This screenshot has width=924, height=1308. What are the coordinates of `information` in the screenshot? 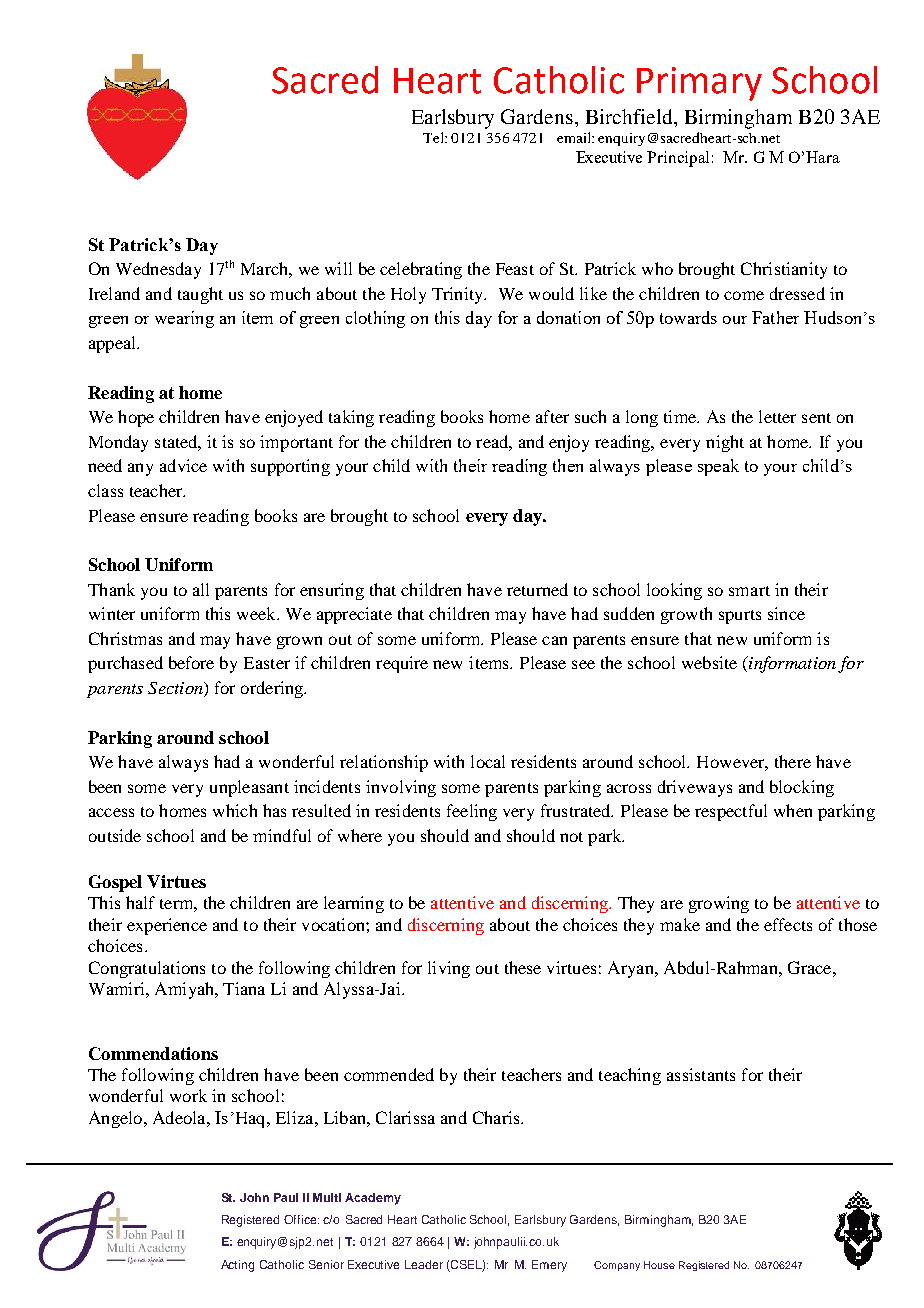 It's located at (791, 664).
